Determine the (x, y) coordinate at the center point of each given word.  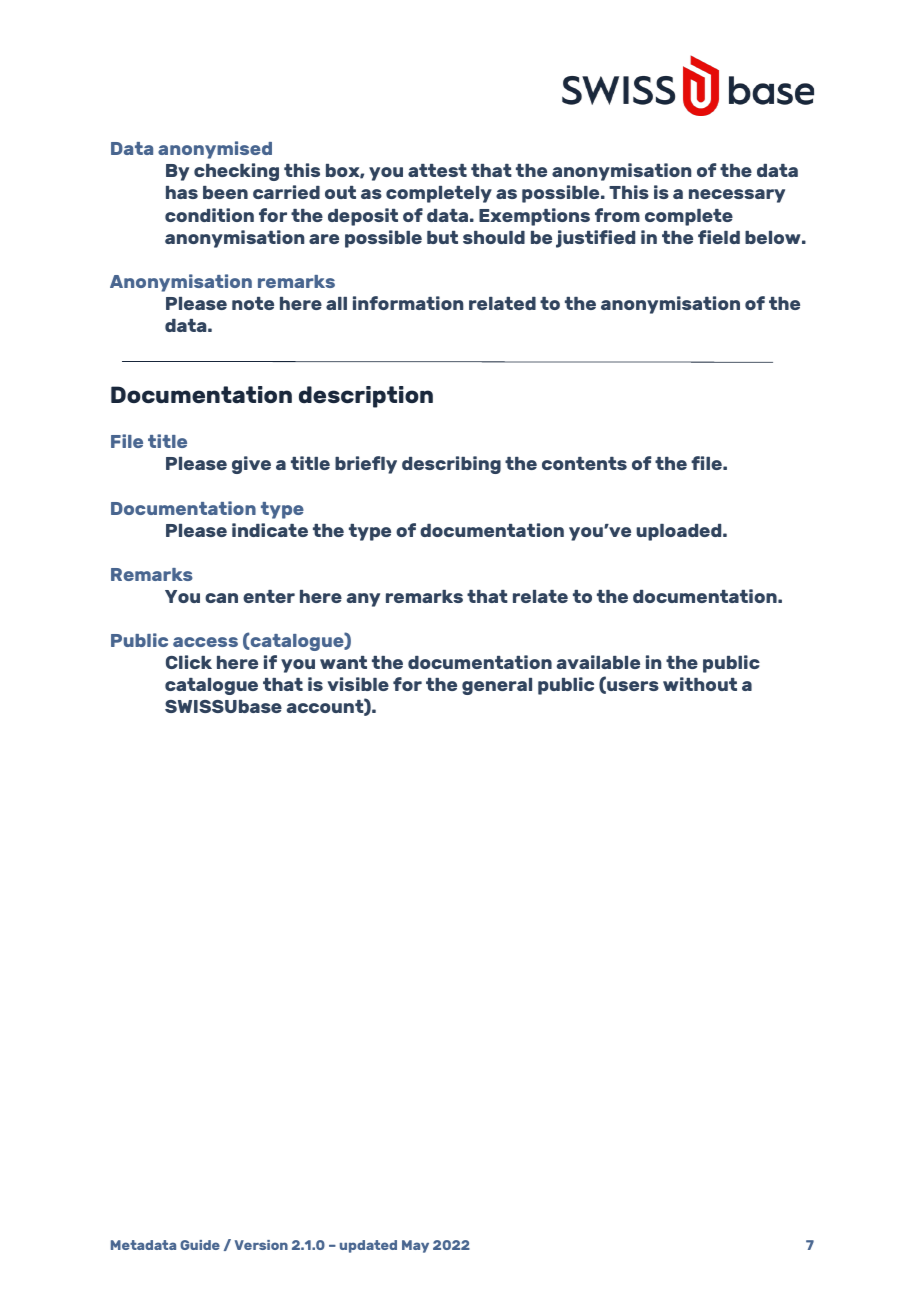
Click (189, 662)
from (617, 215)
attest (437, 170)
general (497, 686)
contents (584, 463)
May (415, 1246)
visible (358, 684)
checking (236, 172)
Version (261, 1245)
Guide (200, 1245)
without (700, 684)
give (251, 465)
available (598, 662)
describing (451, 465)
